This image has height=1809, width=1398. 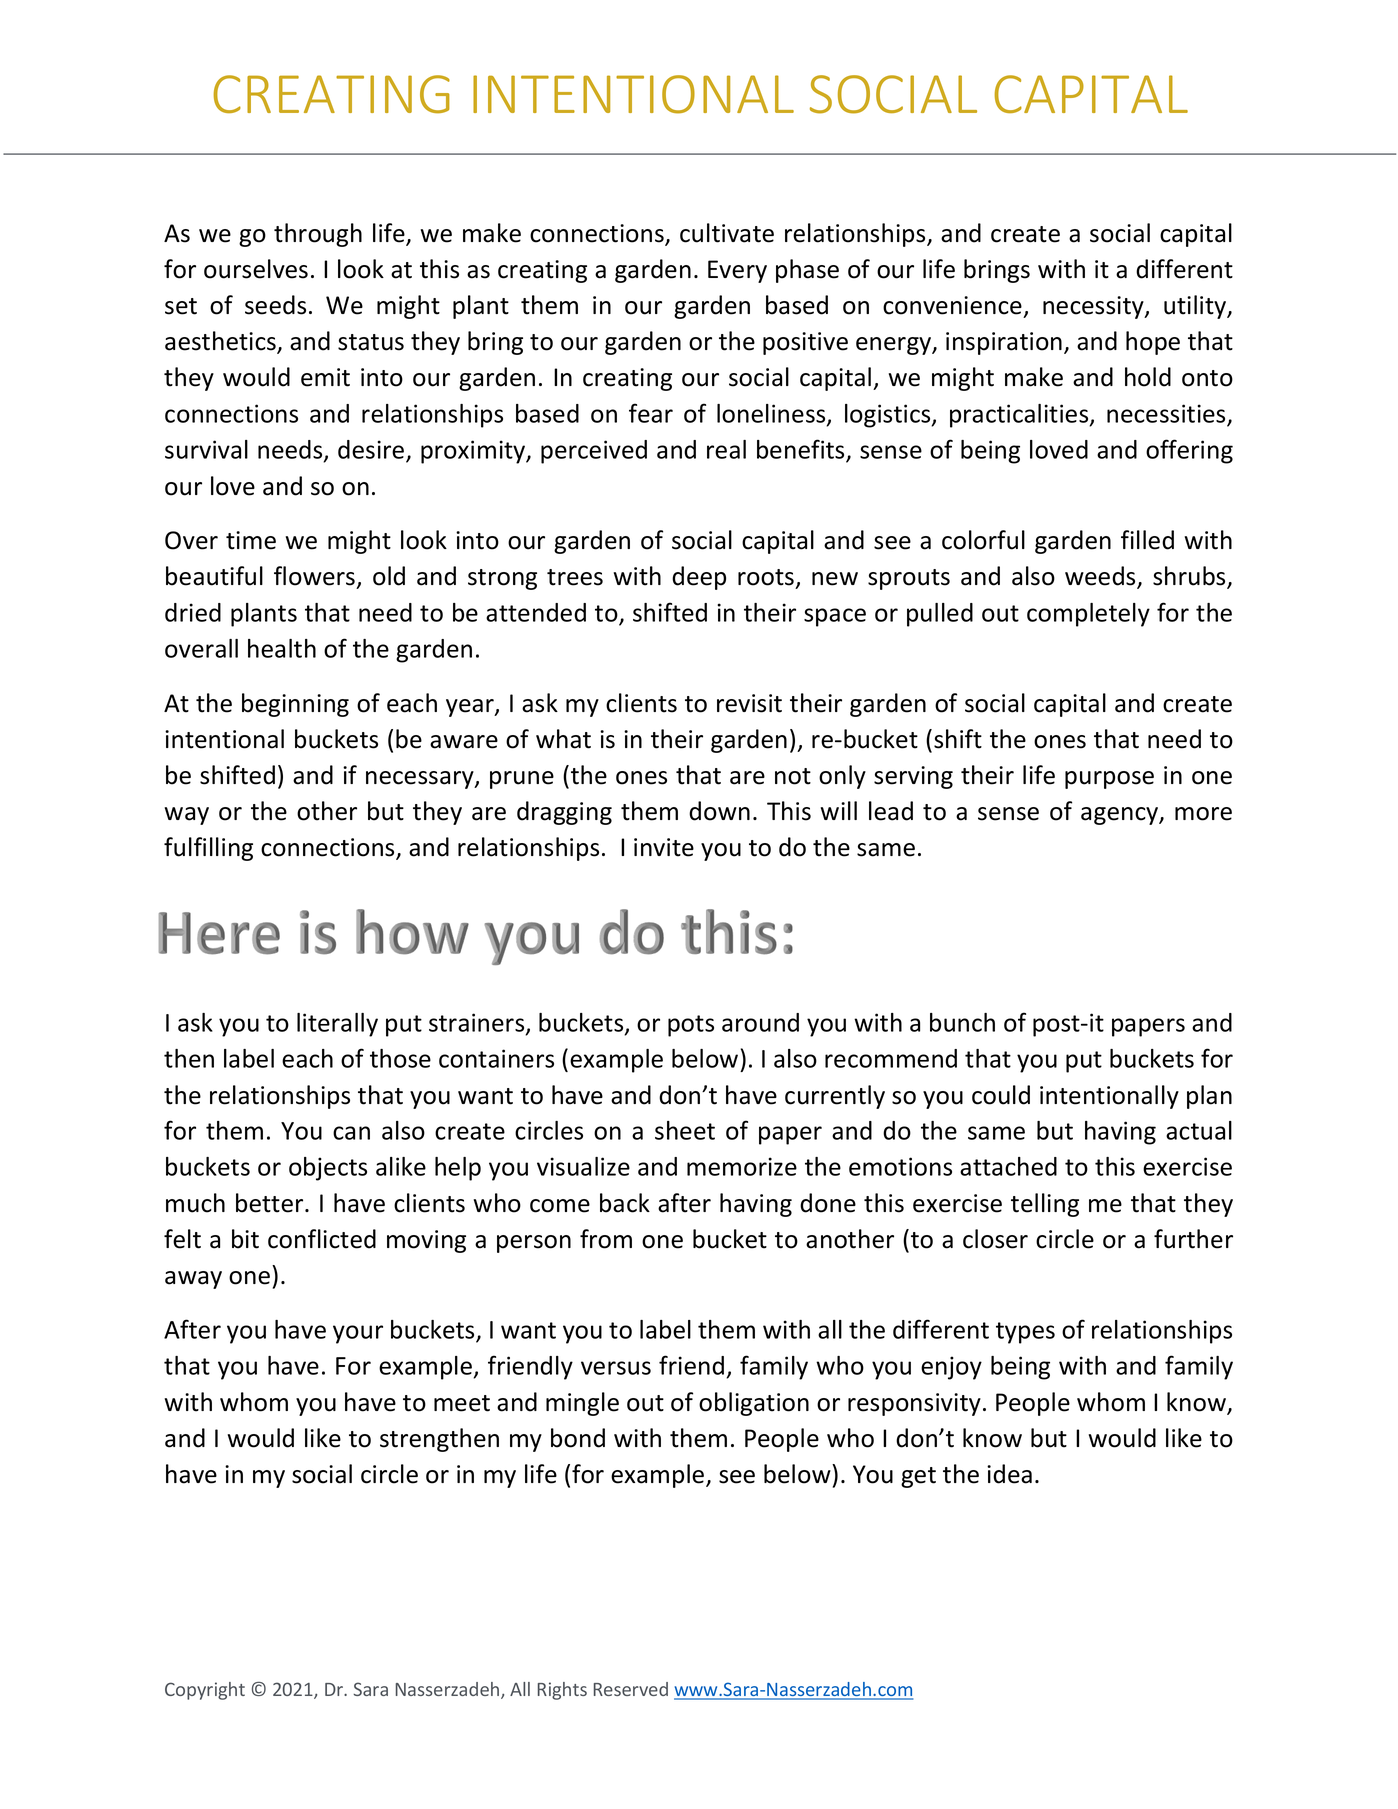 I want to click on seeds, so click(x=275, y=305).
